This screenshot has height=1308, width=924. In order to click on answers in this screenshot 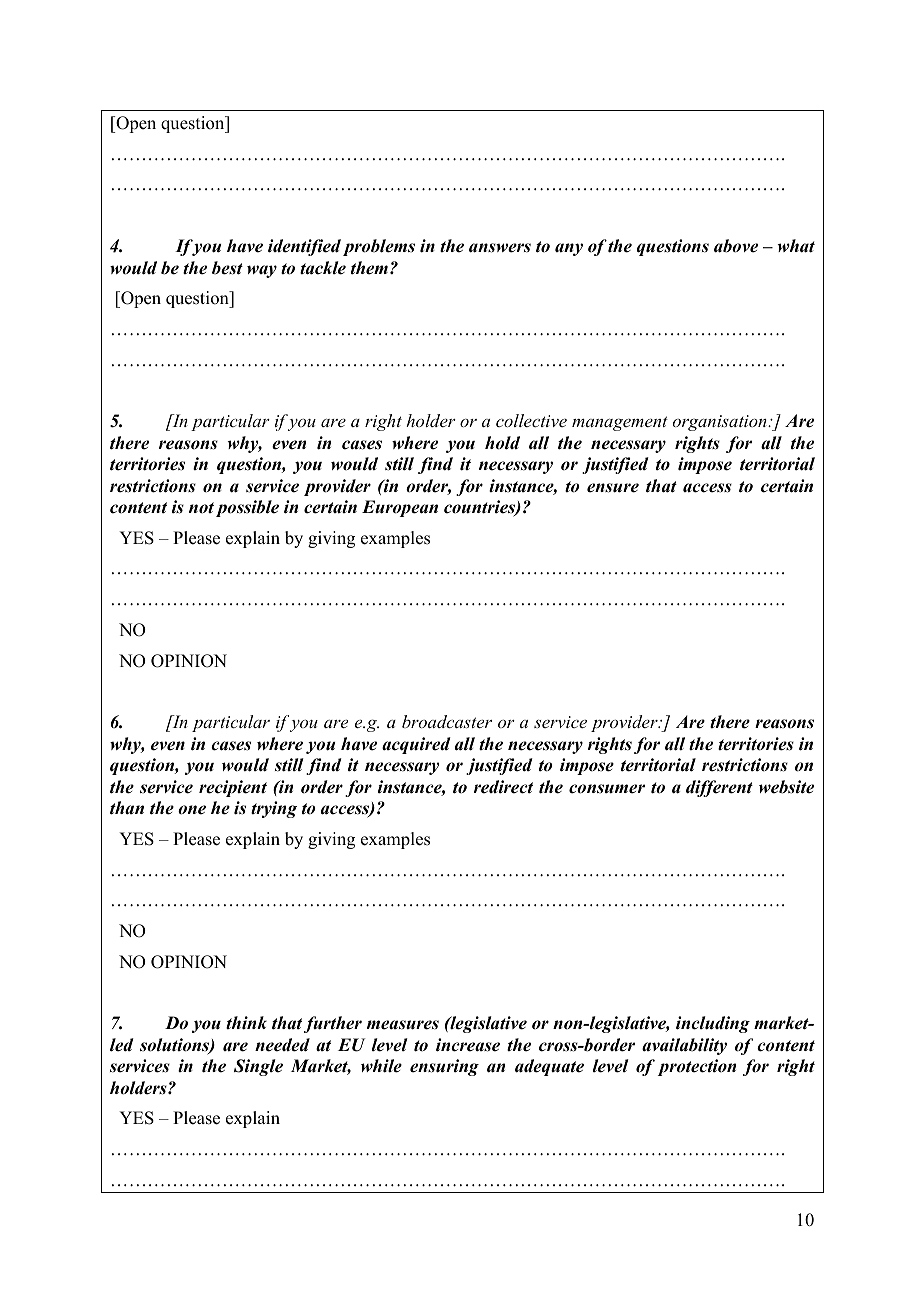, I will do `click(500, 248)`.
